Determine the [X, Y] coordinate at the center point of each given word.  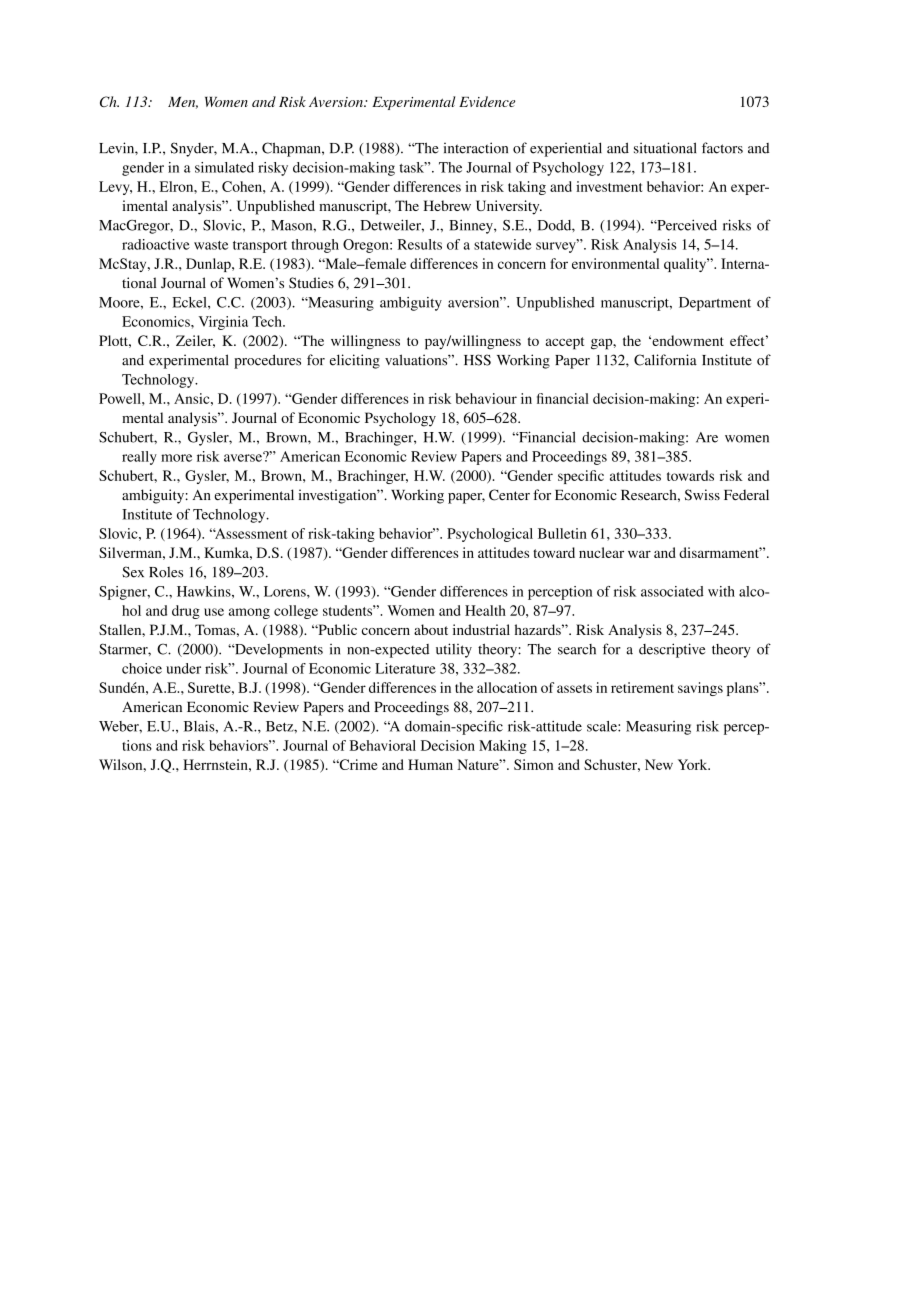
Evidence [487, 101]
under [183, 668]
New [659, 764]
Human [430, 764]
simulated [224, 167]
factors [722, 148]
